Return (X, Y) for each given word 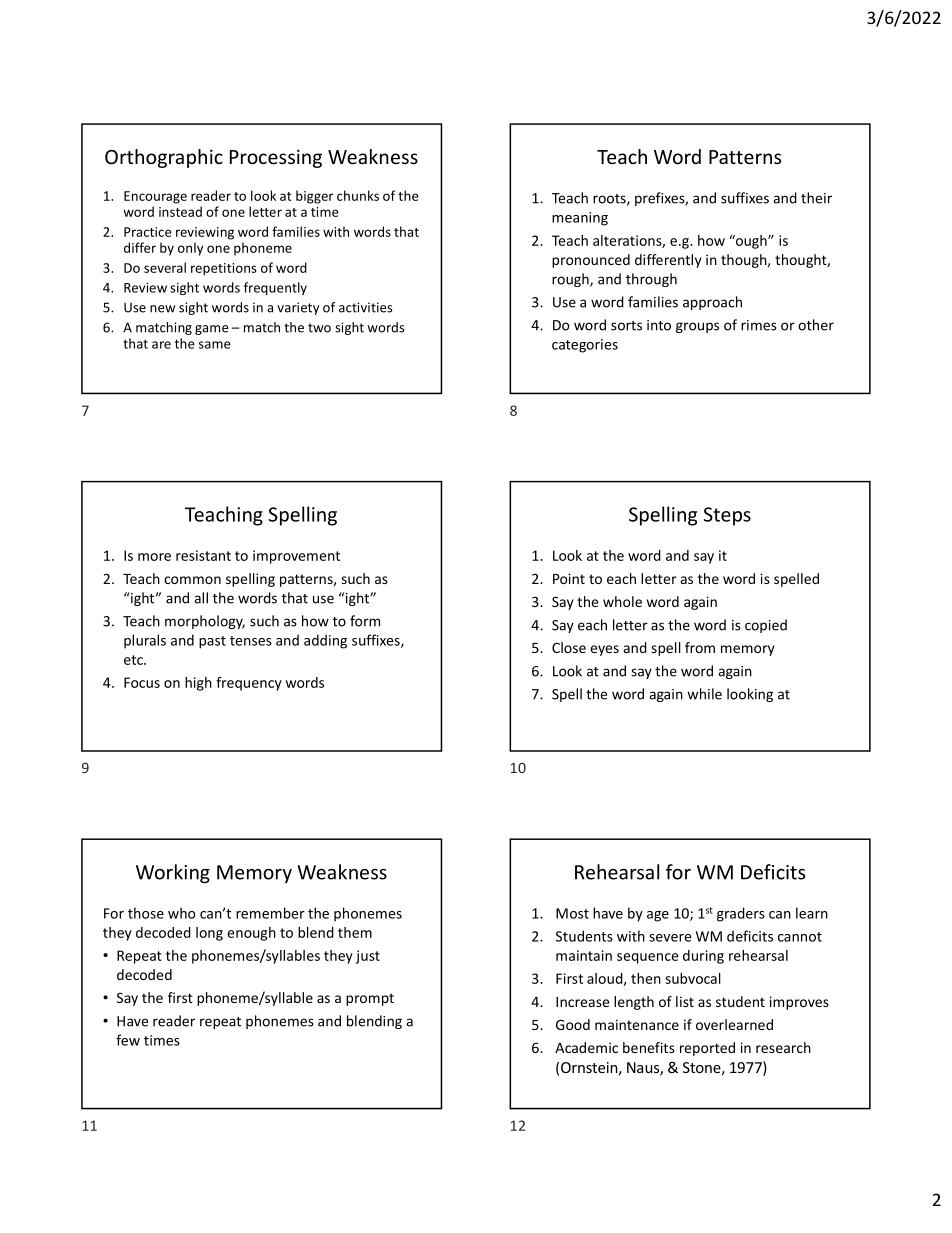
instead (180, 211)
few (128, 1040)
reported (707, 1049)
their (816, 198)
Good (573, 1024)
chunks (358, 195)
